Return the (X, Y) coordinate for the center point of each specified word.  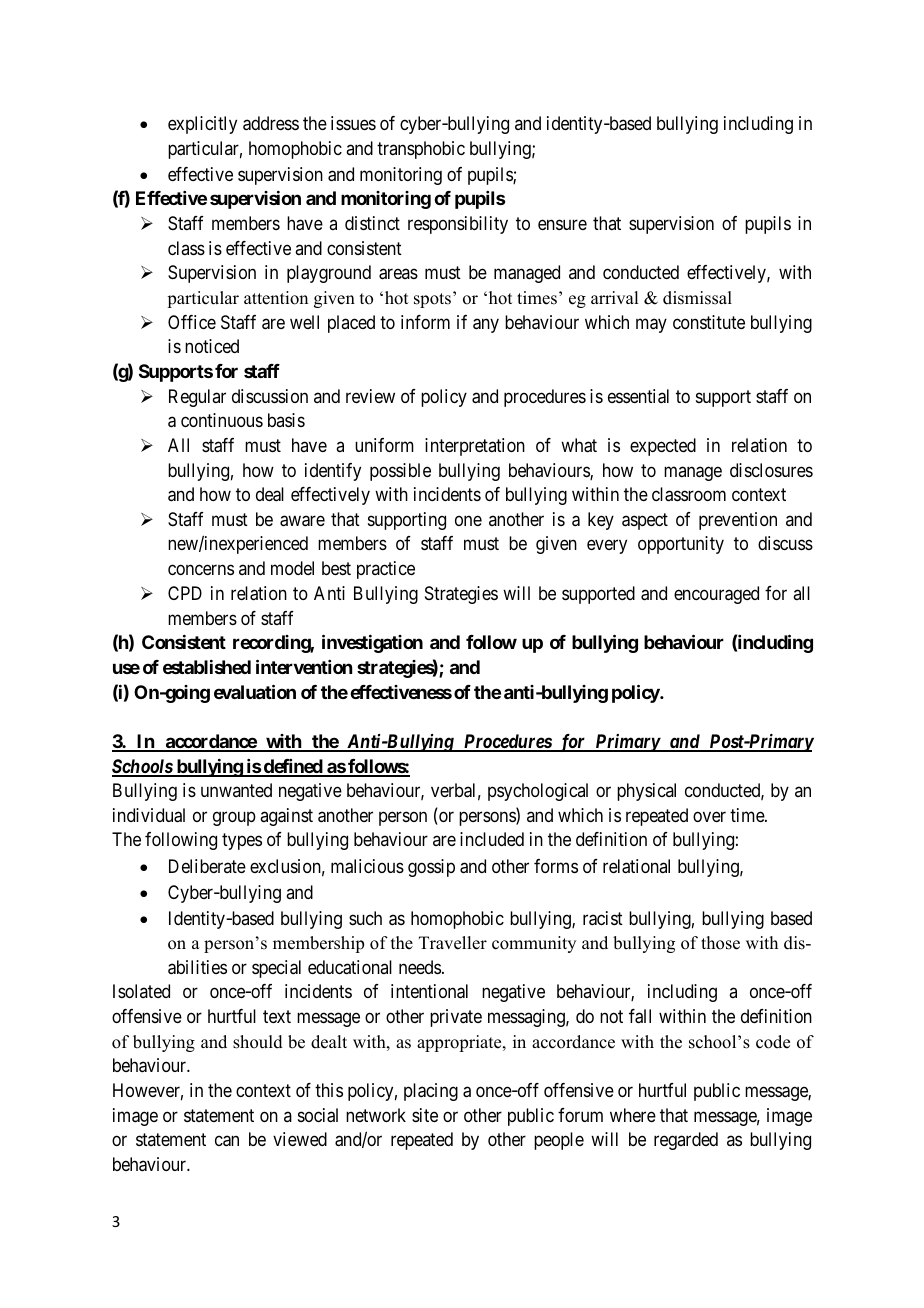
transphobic (421, 150)
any (486, 325)
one (468, 520)
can (227, 1141)
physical (646, 792)
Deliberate (207, 866)
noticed (212, 346)
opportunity (681, 545)
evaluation (255, 691)
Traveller (453, 943)
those (720, 943)
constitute (709, 322)
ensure (562, 224)
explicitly (202, 125)
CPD (185, 593)
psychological (538, 792)
